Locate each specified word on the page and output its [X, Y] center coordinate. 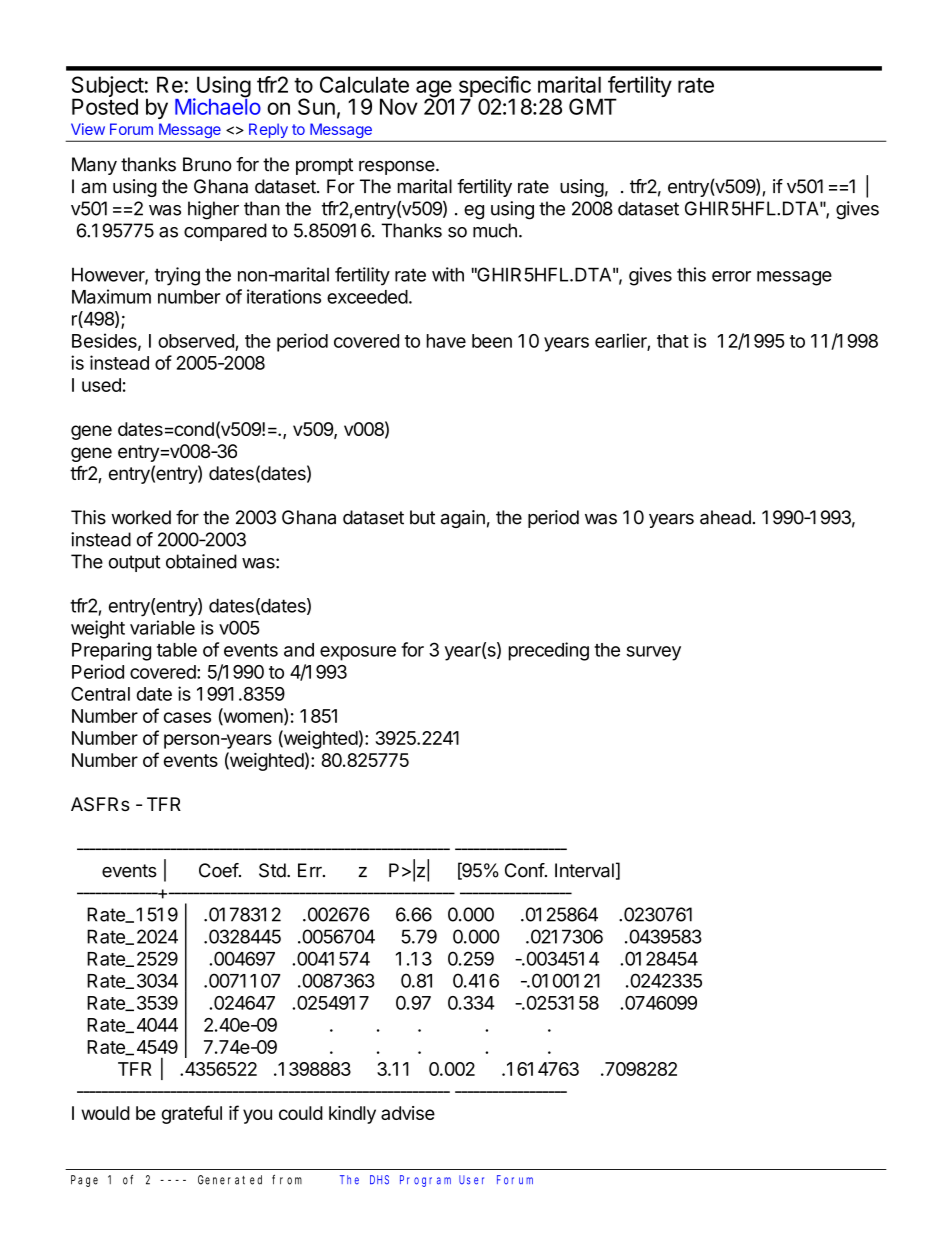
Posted [105, 106]
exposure [358, 653]
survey [653, 653]
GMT [593, 106]
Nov [399, 106]
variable [162, 627]
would [105, 1113]
